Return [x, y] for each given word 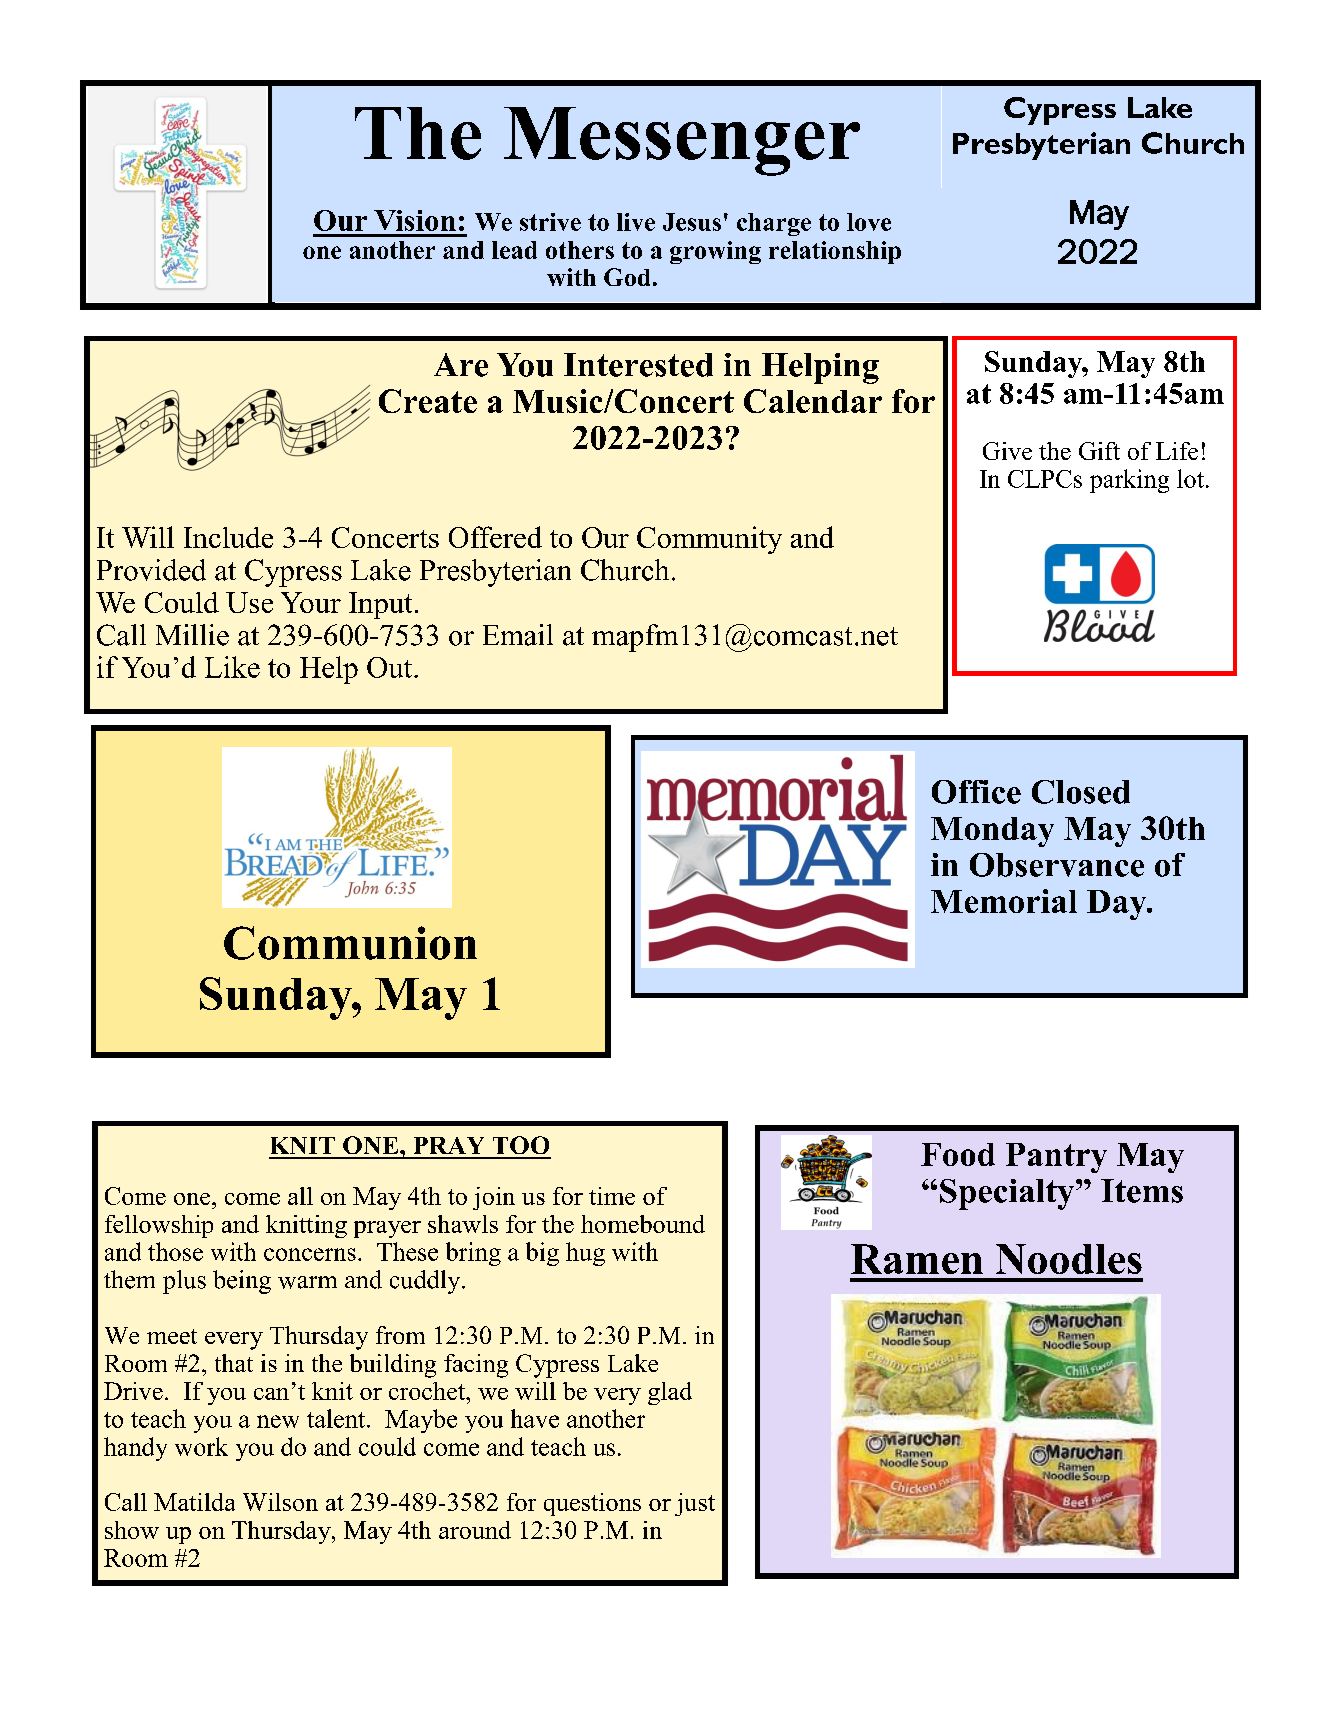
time [612, 1196]
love [869, 222]
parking [1129, 481]
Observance [1057, 865]
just [695, 1504]
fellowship [159, 1226]
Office [976, 792]
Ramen [917, 1259]
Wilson [280, 1502]
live [636, 222]
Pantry [1056, 1158]
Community [709, 540]
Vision [415, 220]
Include [228, 537]
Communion [350, 943]
